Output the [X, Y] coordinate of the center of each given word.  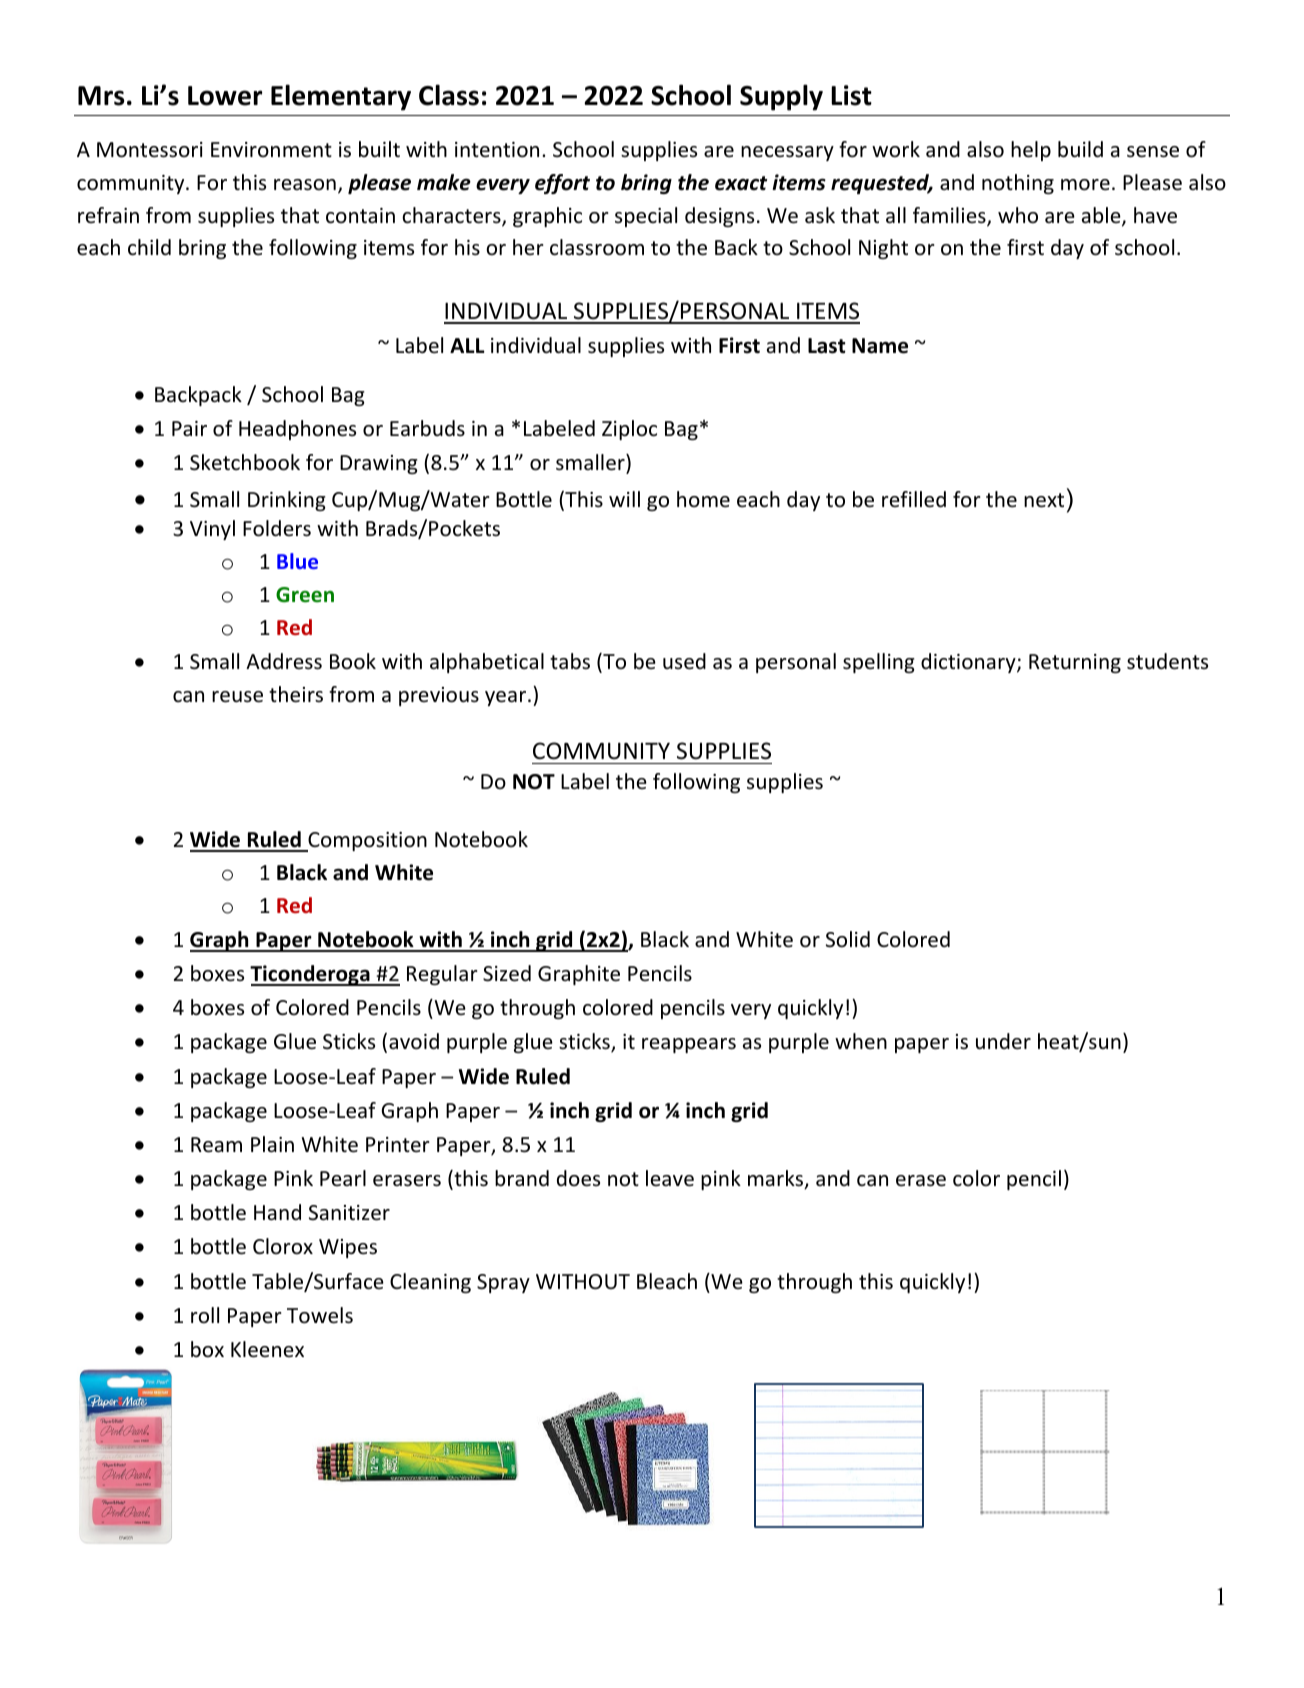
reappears [689, 1045]
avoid [414, 1041]
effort [562, 184]
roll [205, 1315]
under [1003, 1041]
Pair [189, 428]
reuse [237, 697]
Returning [1075, 663]
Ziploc [629, 430]
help [1031, 151]
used [684, 661]
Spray [503, 1283]
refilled [914, 499]
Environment [271, 150]
